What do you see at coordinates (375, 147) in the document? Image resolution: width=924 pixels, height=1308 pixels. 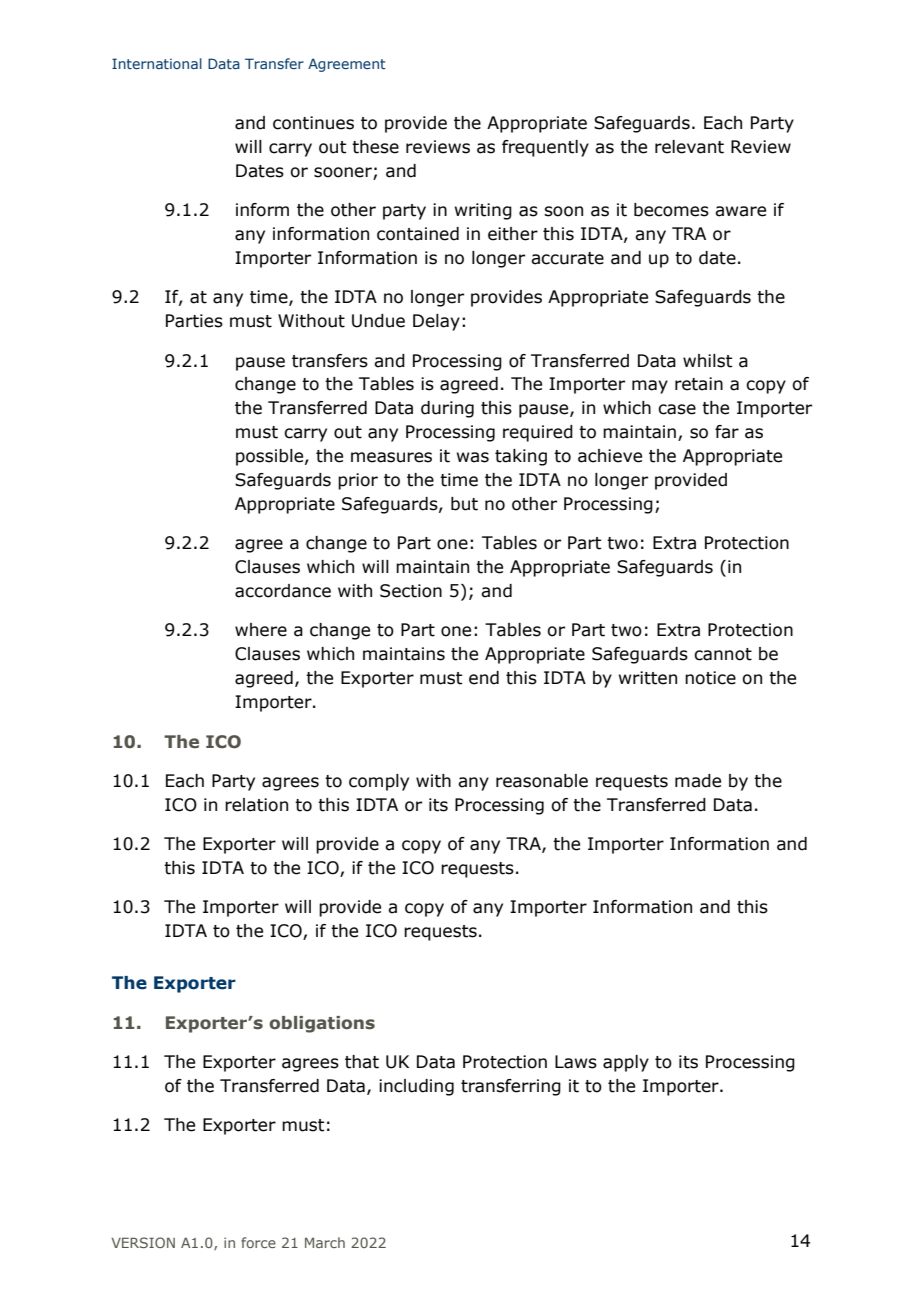 I see `these` at bounding box center [375, 147].
